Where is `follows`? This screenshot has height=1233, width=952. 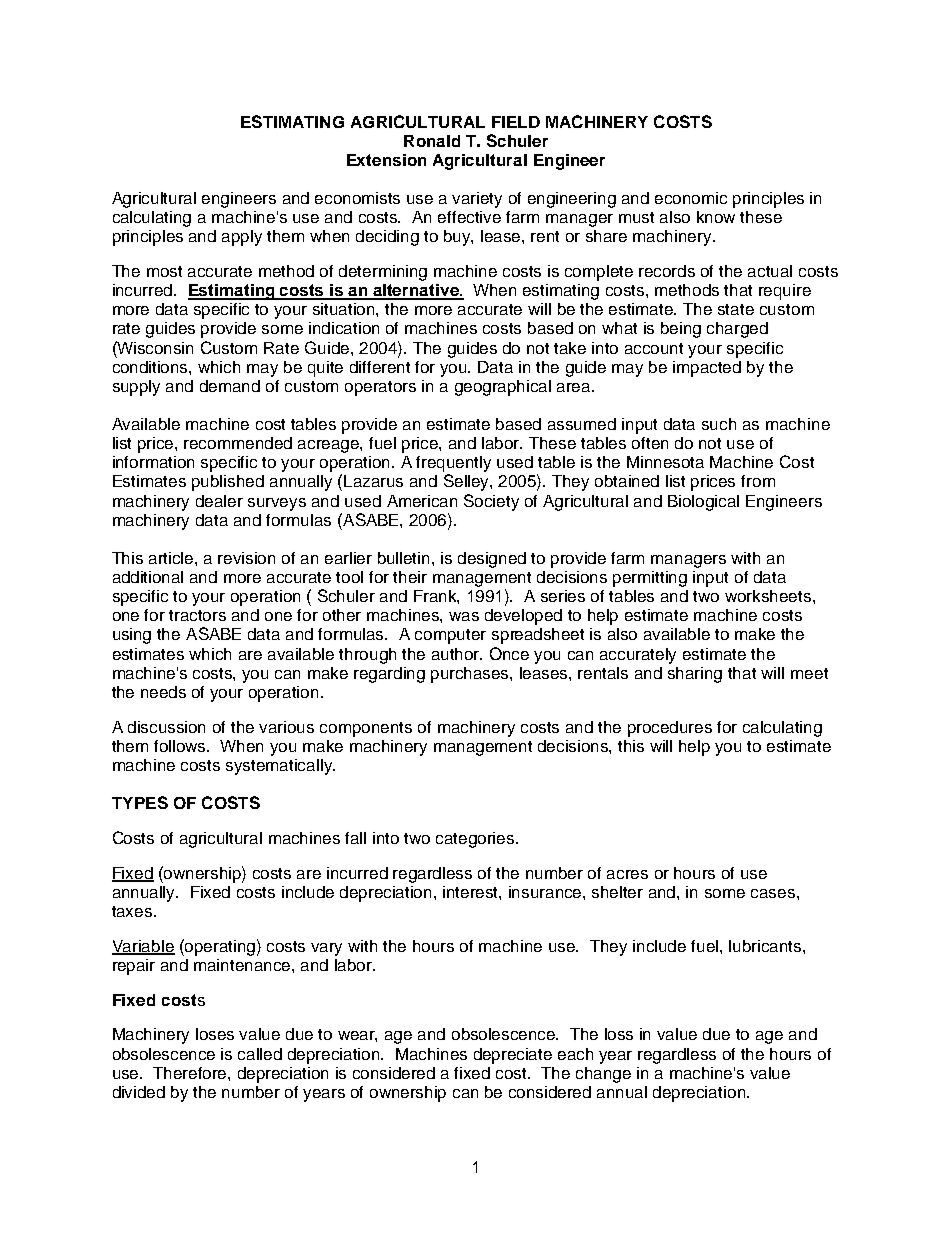
follows is located at coordinates (181, 746).
